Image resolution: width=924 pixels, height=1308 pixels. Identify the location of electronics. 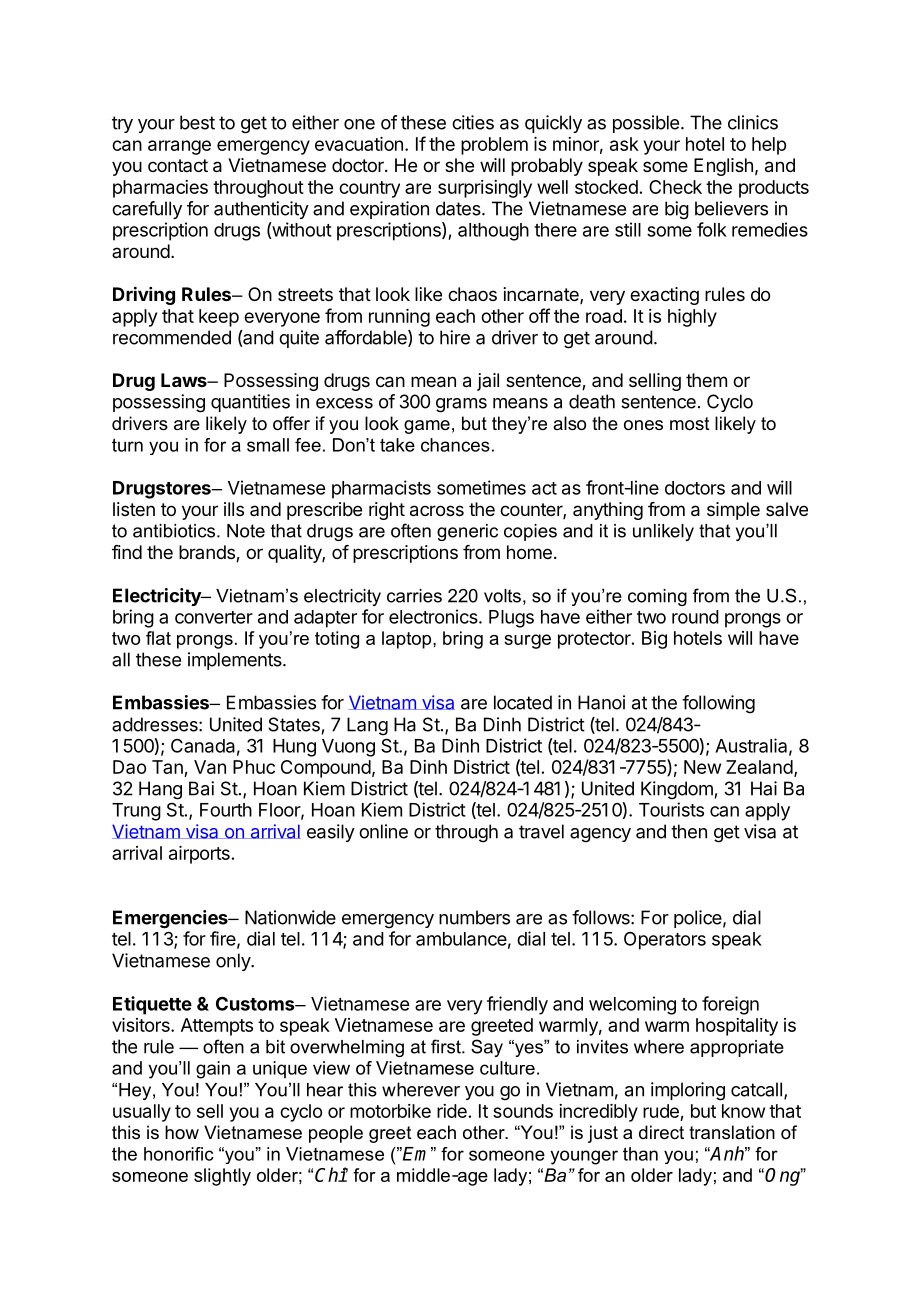
(434, 616).
